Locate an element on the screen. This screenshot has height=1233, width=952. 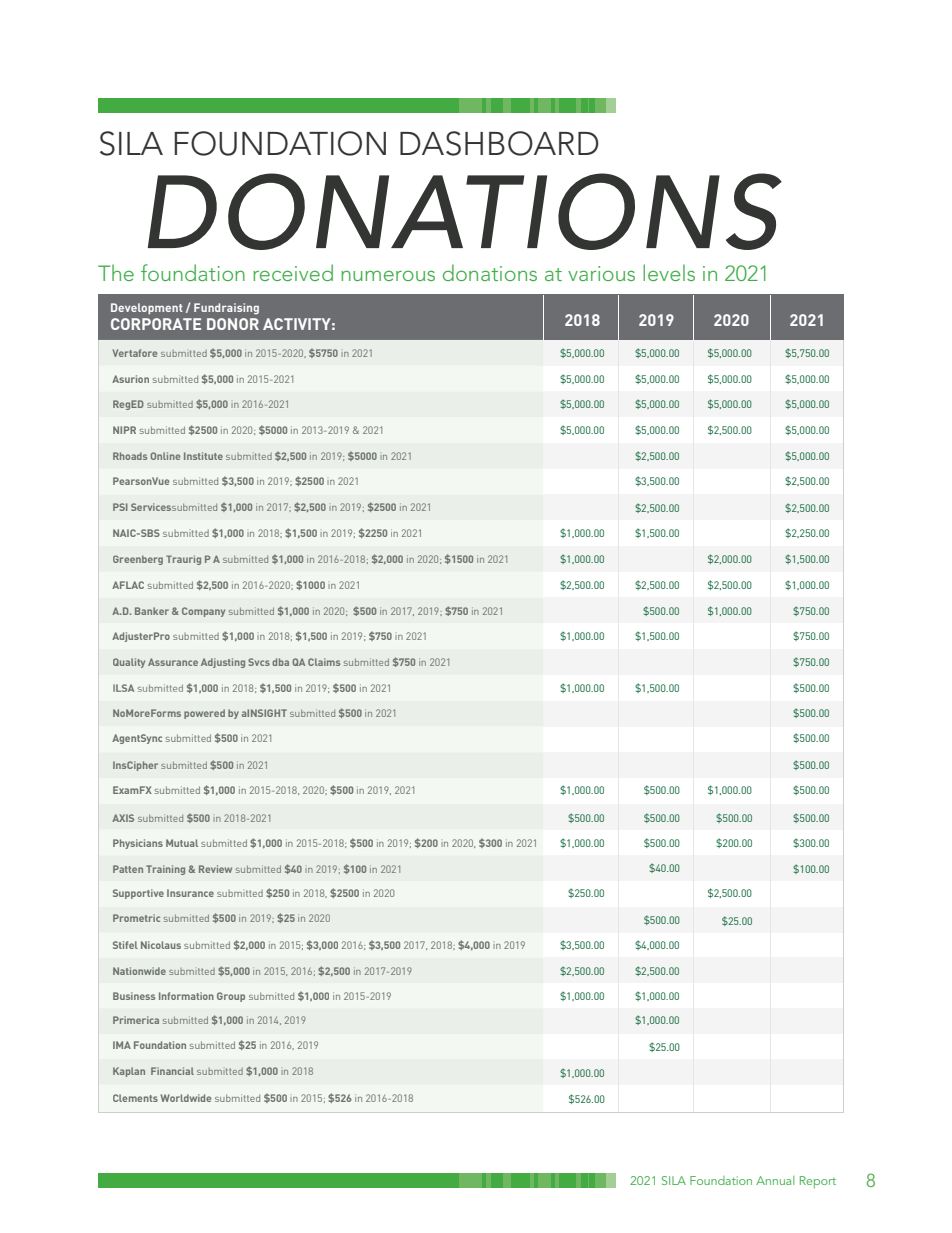
levels is located at coordinates (669, 272).
